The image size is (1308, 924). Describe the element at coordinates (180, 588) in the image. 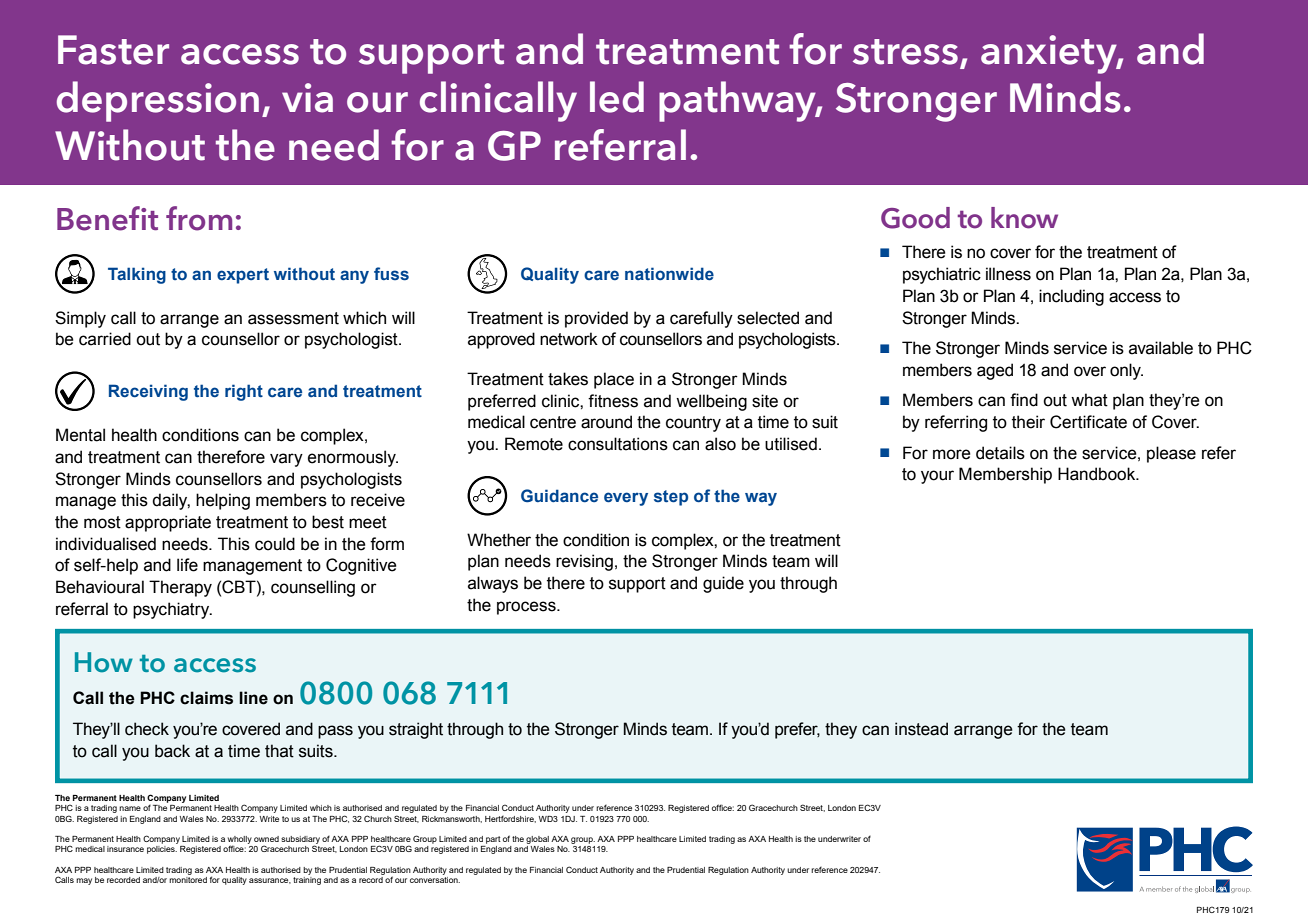

I see `Therapy` at that location.
